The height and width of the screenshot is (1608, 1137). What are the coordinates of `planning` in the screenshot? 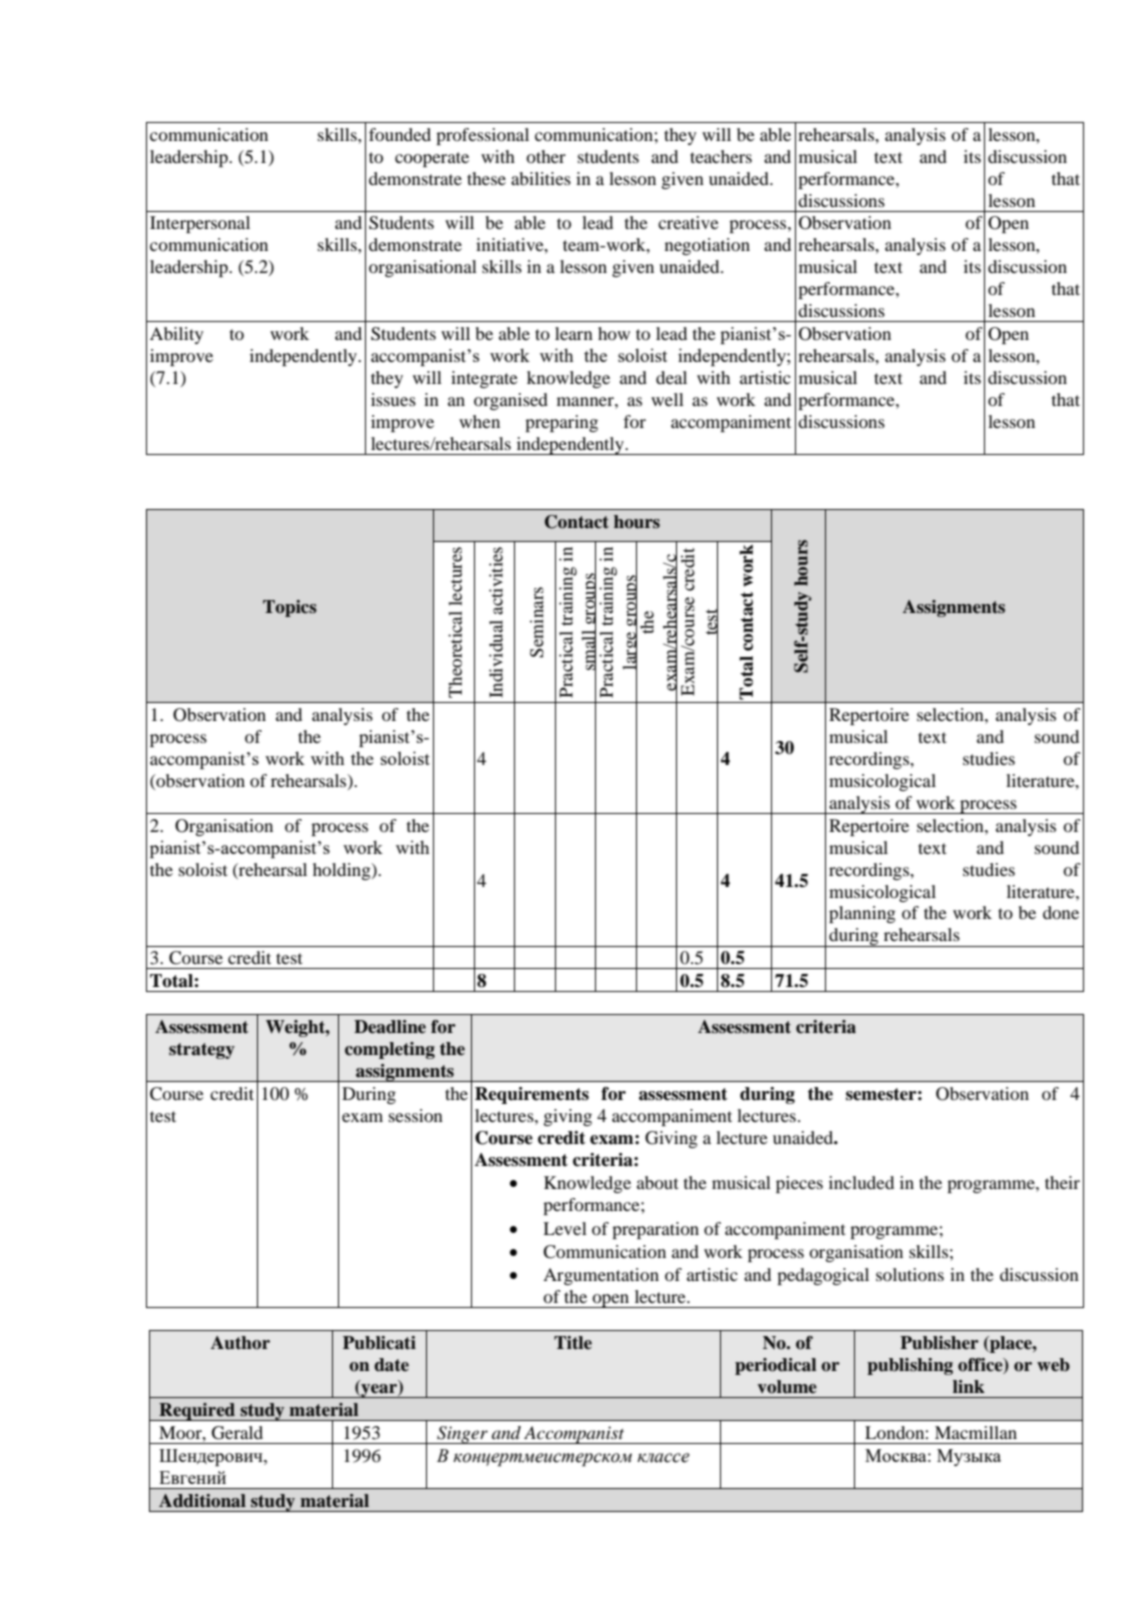 It's located at (862, 914).
